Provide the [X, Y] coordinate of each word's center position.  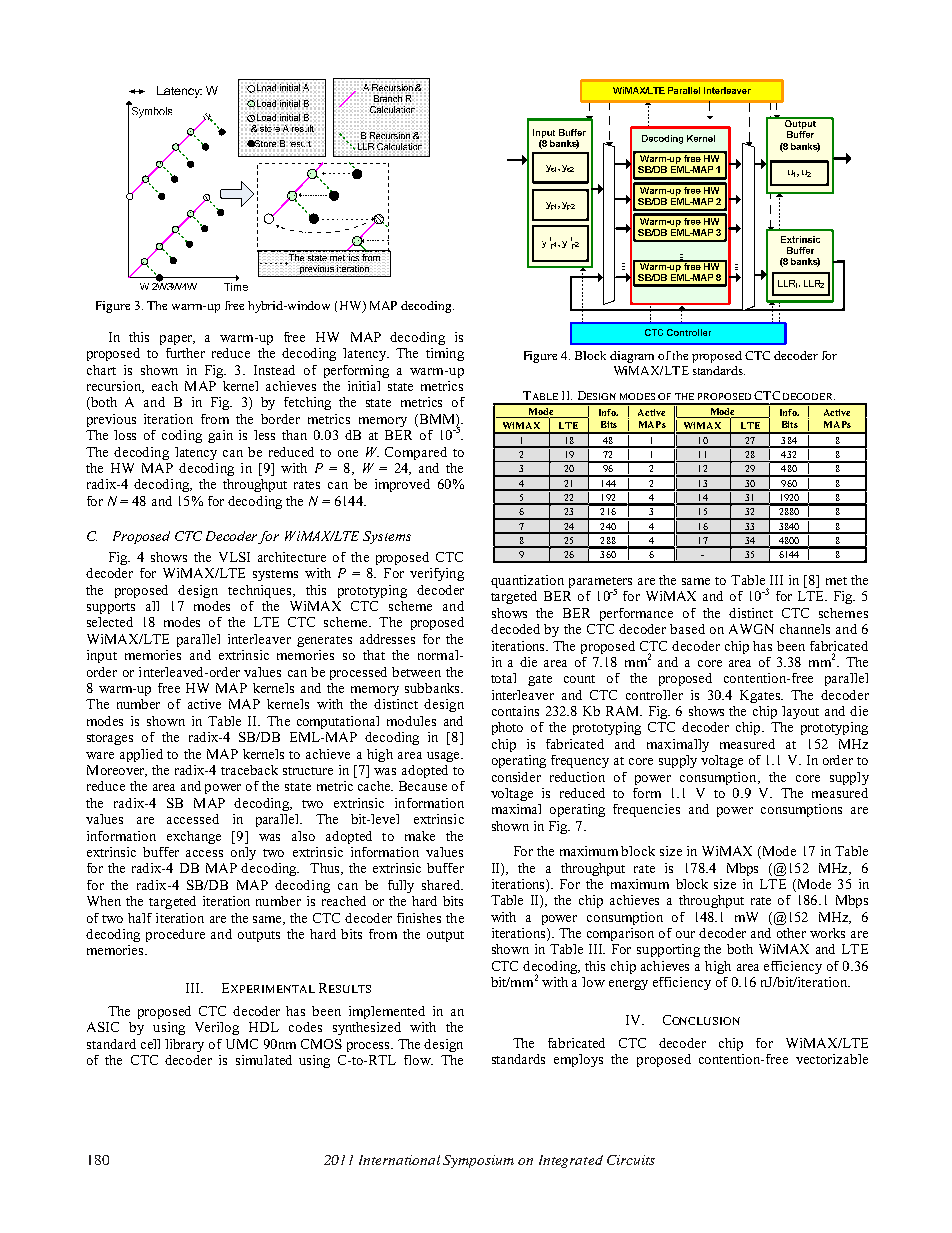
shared [442, 885]
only [243, 853]
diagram [632, 357]
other [791, 933]
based [687, 629]
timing [445, 354]
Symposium [478, 1161]
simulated [264, 1060]
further [185, 353]
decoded [515, 629]
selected [110, 622]
